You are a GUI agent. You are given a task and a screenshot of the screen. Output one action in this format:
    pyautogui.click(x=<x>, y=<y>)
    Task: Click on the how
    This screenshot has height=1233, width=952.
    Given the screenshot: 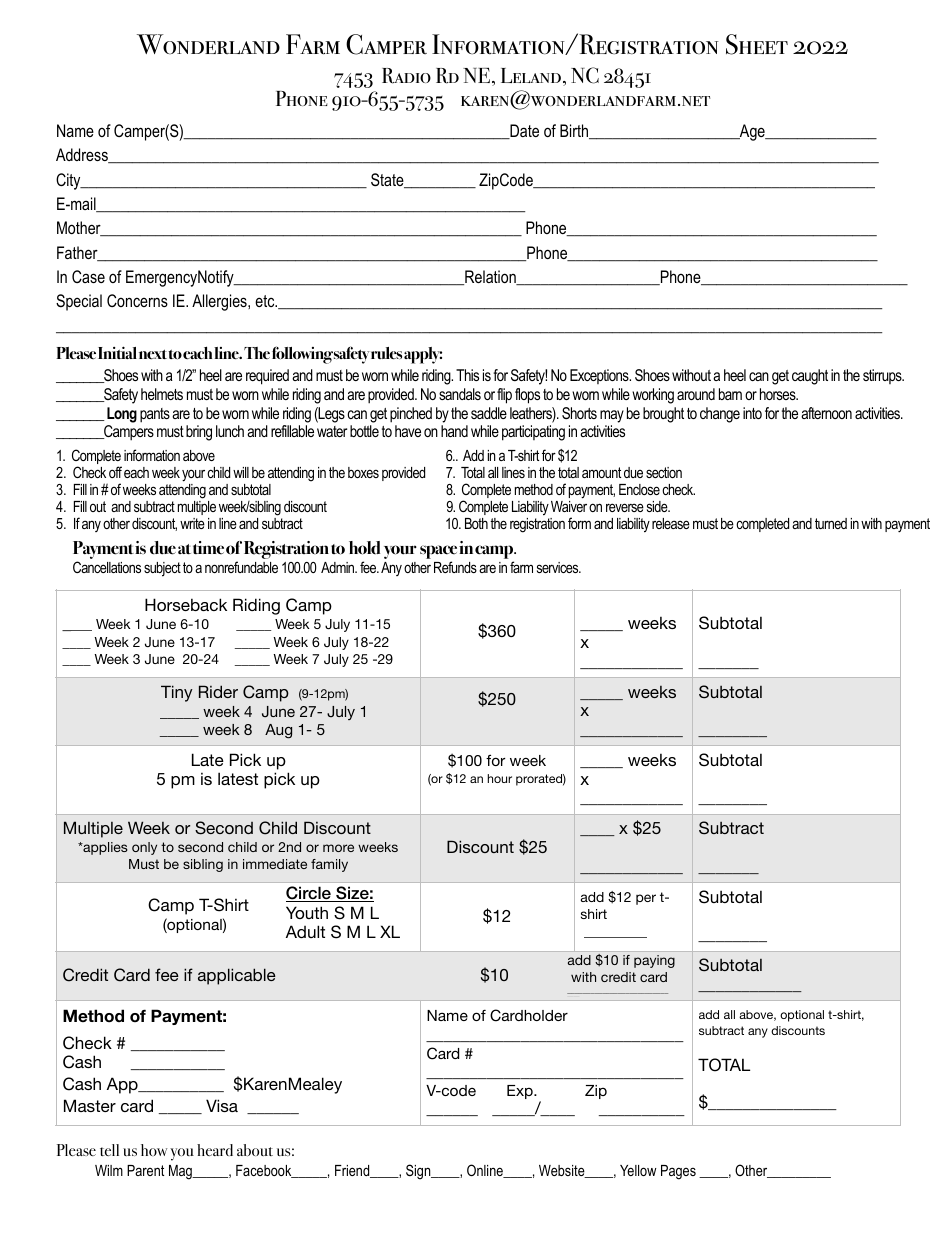 What is the action you would take?
    pyautogui.click(x=154, y=1150)
